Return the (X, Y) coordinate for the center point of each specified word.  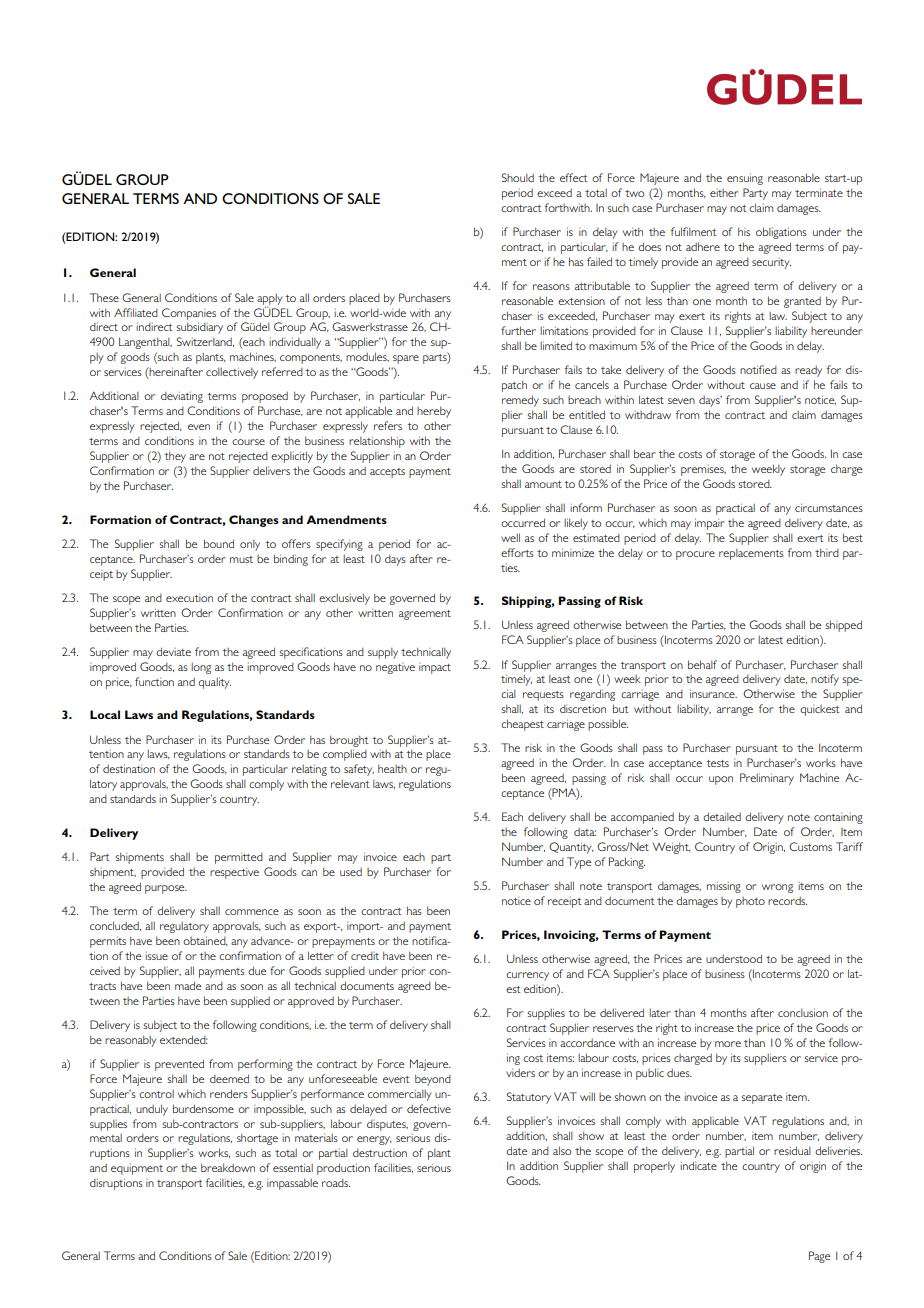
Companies (189, 314)
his (744, 231)
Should (518, 177)
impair (710, 524)
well (510, 537)
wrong (777, 888)
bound (219, 543)
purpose (166, 889)
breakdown (228, 1167)
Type (579, 863)
